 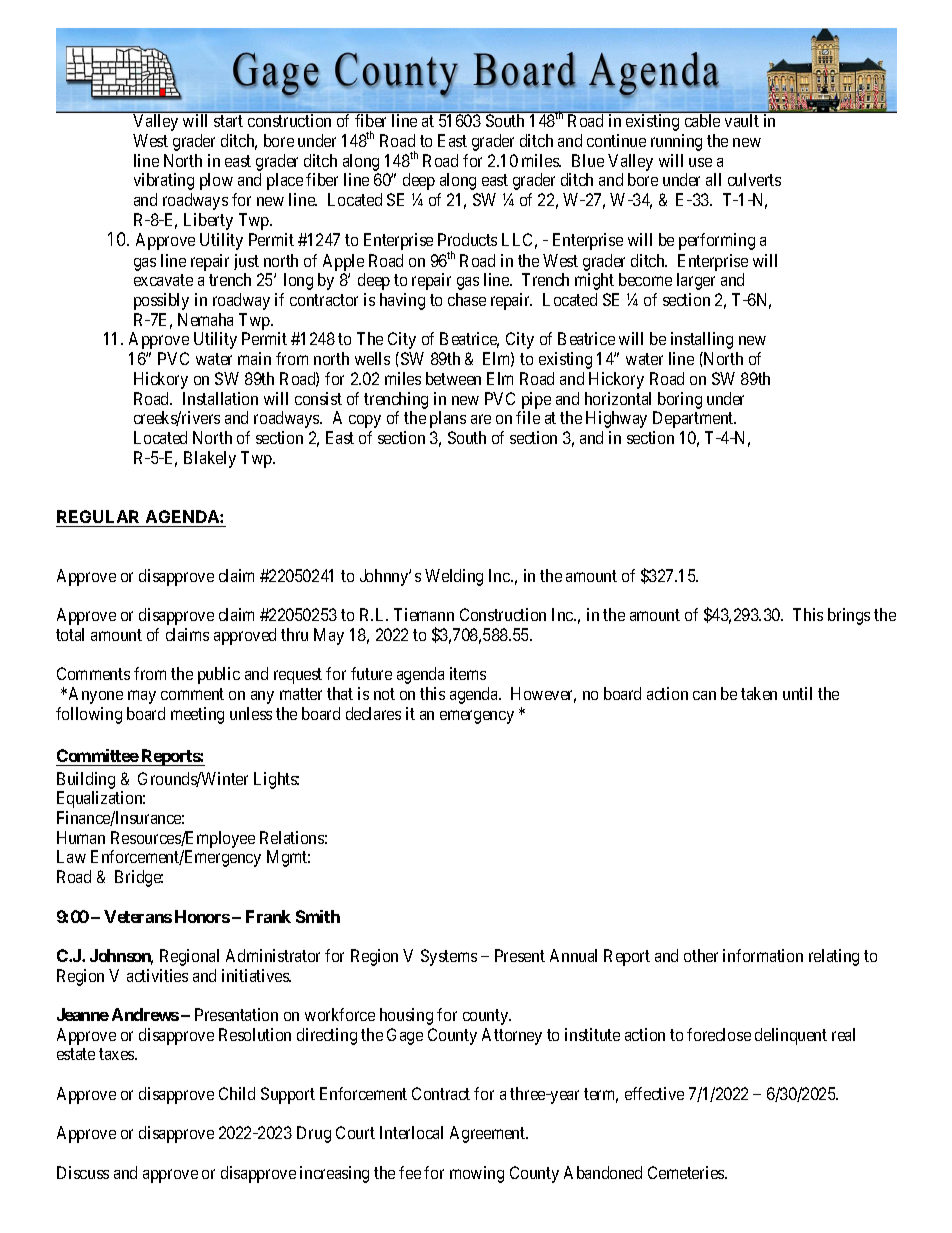 I want to click on taken, so click(x=759, y=693).
